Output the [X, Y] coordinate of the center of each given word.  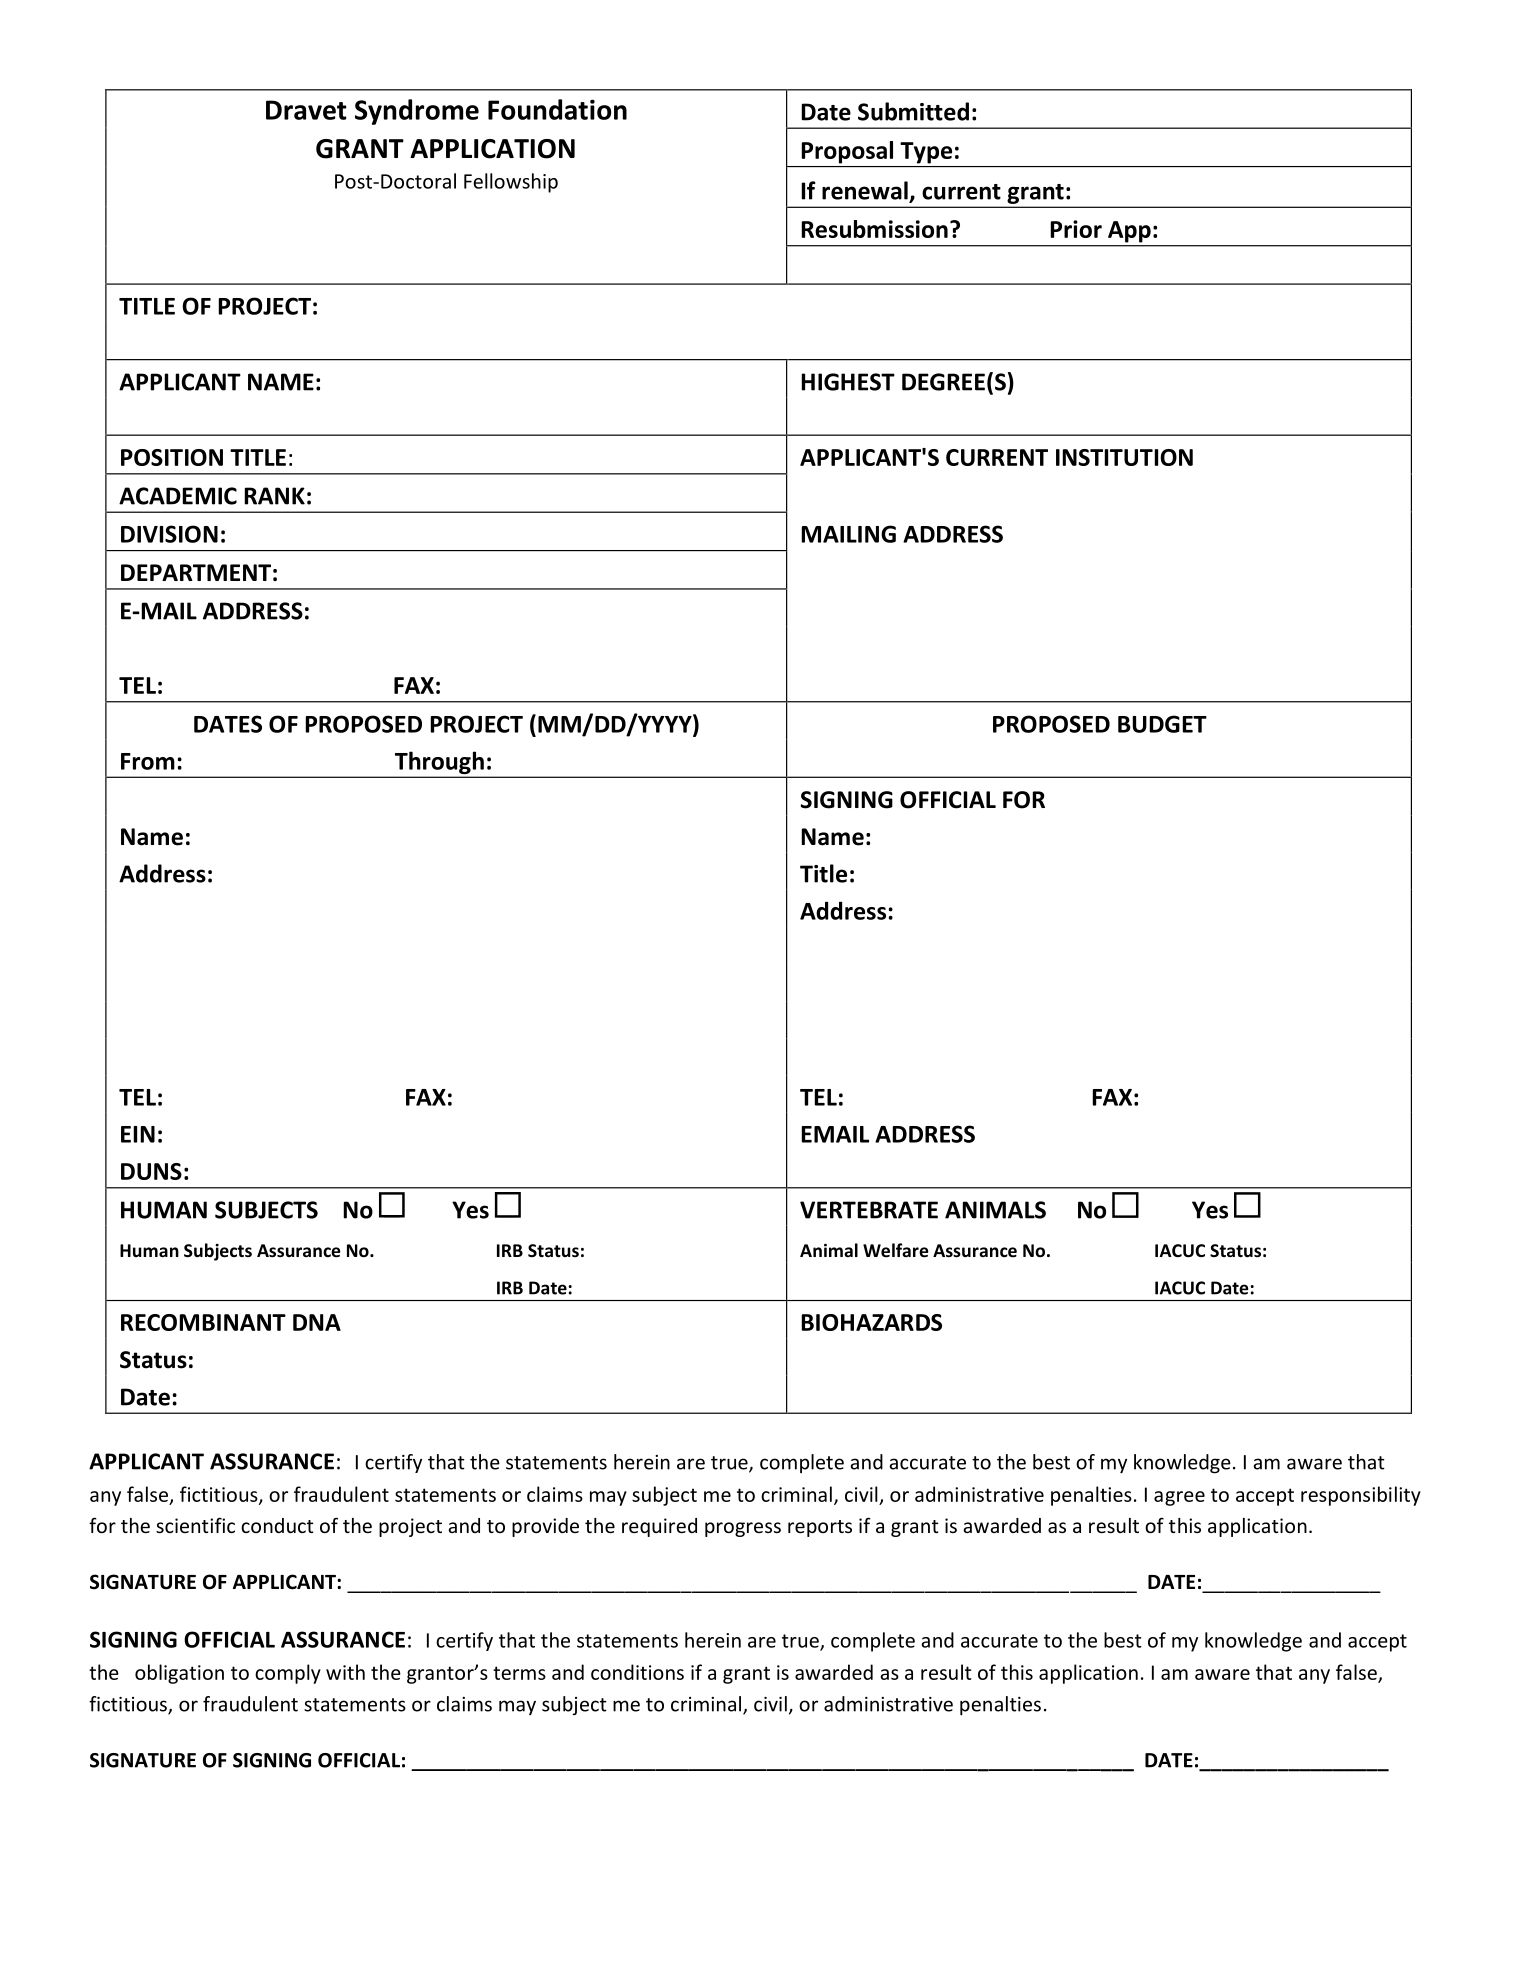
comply [288, 1674]
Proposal [847, 152]
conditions [637, 1672]
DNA [317, 1322]
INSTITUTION [1124, 457]
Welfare [896, 1250]
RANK [274, 496]
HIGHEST [848, 382]
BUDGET [1162, 724]
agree [1179, 1498]
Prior [1076, 229]
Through [439, 764]
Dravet [306, 110]
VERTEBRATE [869, 1210]
